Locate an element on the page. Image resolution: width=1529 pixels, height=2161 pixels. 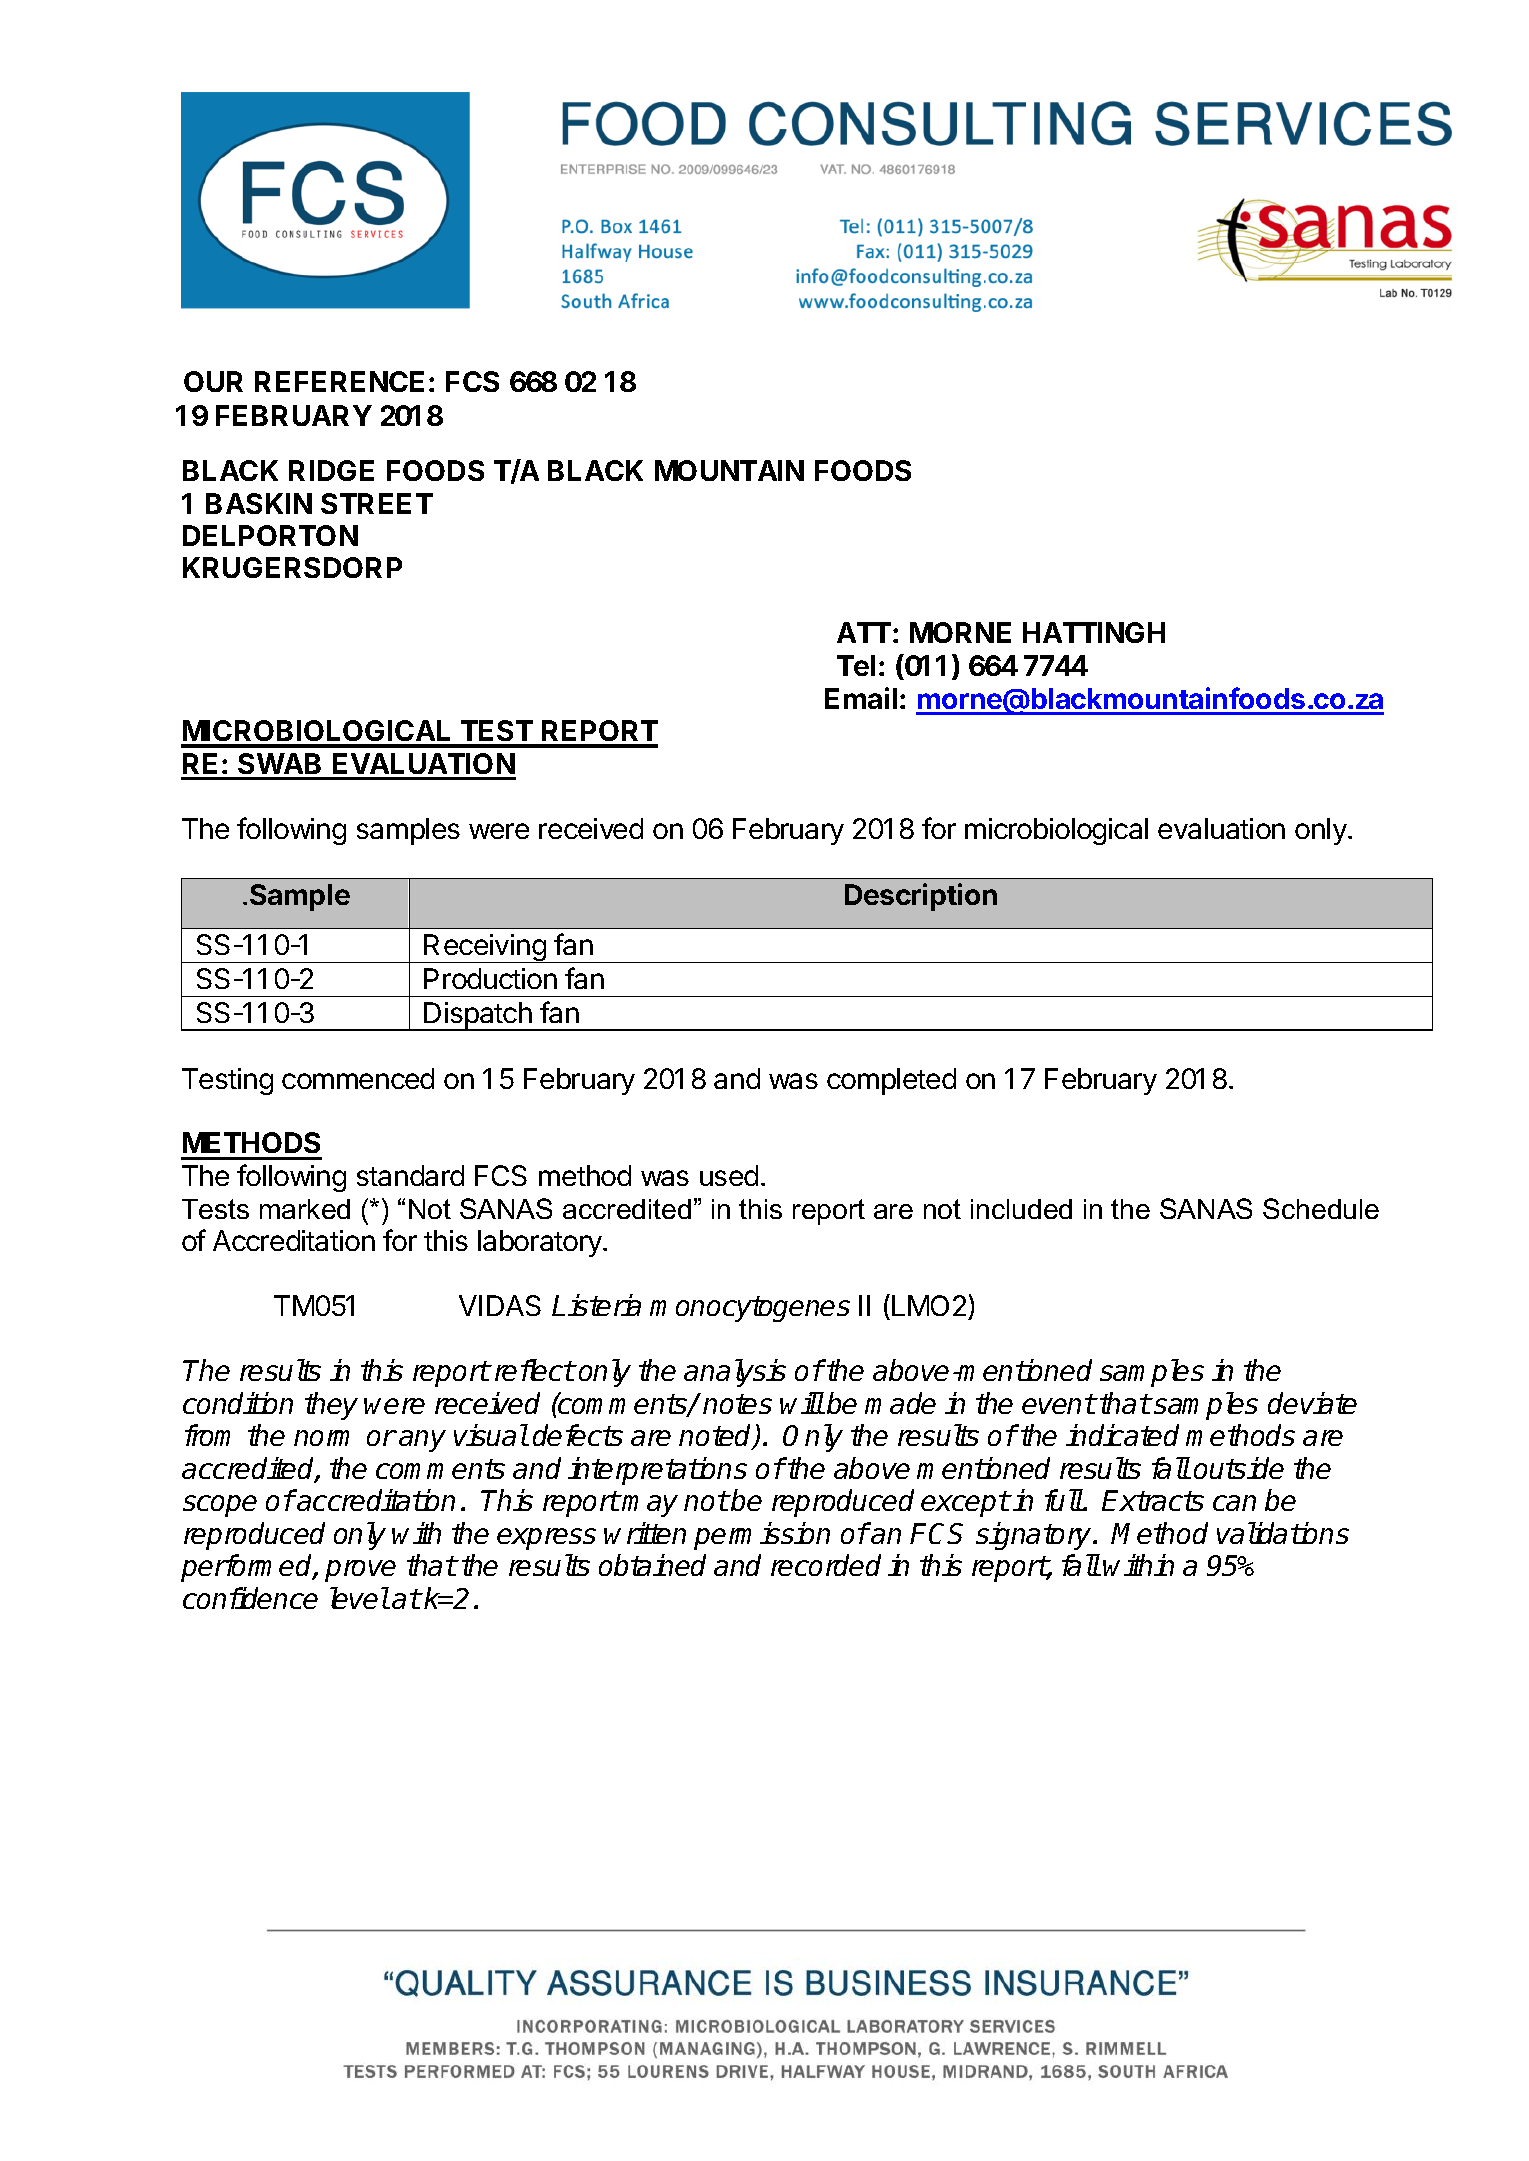
Dispatch is located at coordinates (478, 1016).
